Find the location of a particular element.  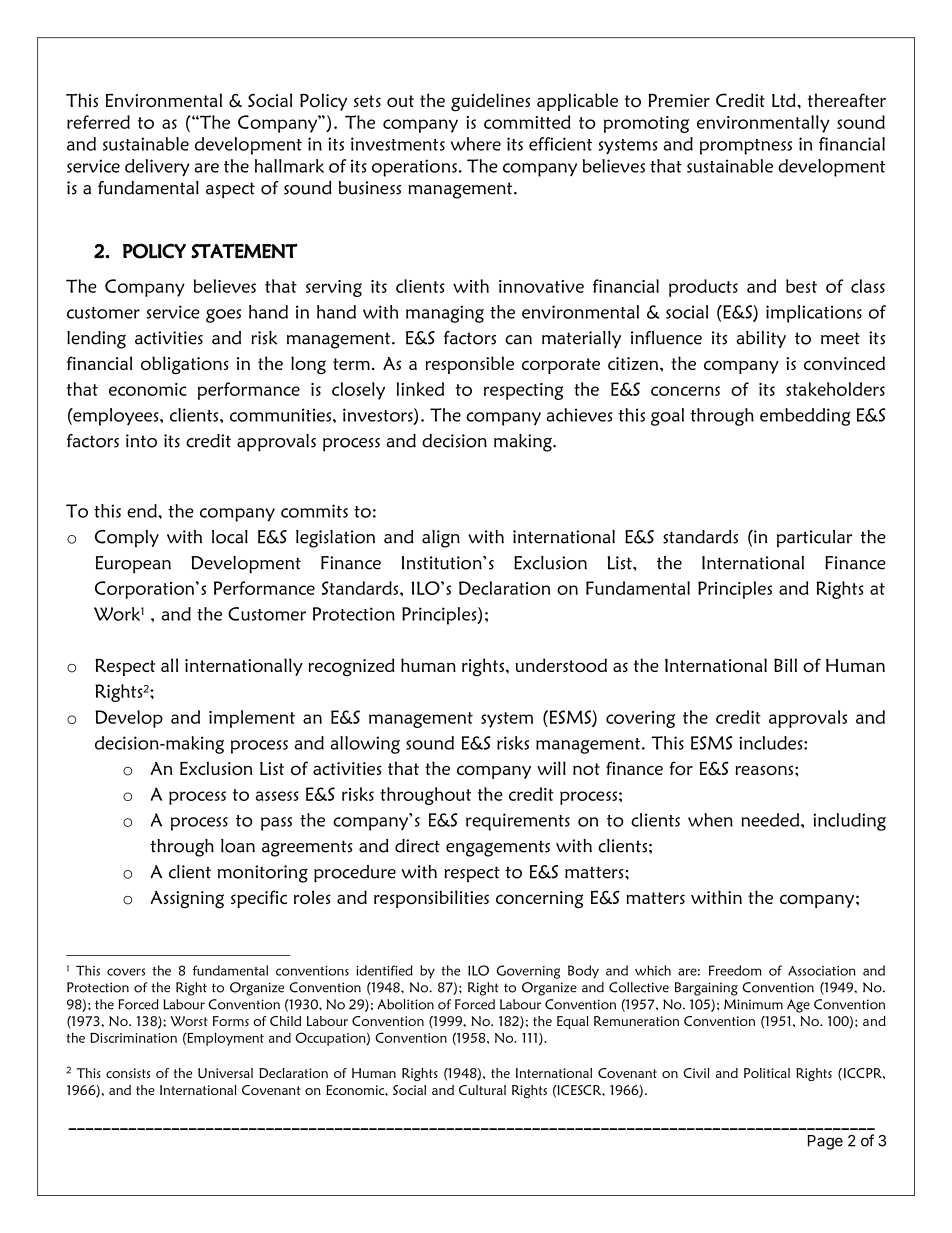

responsibilities is located at coordinates (431, 899).
